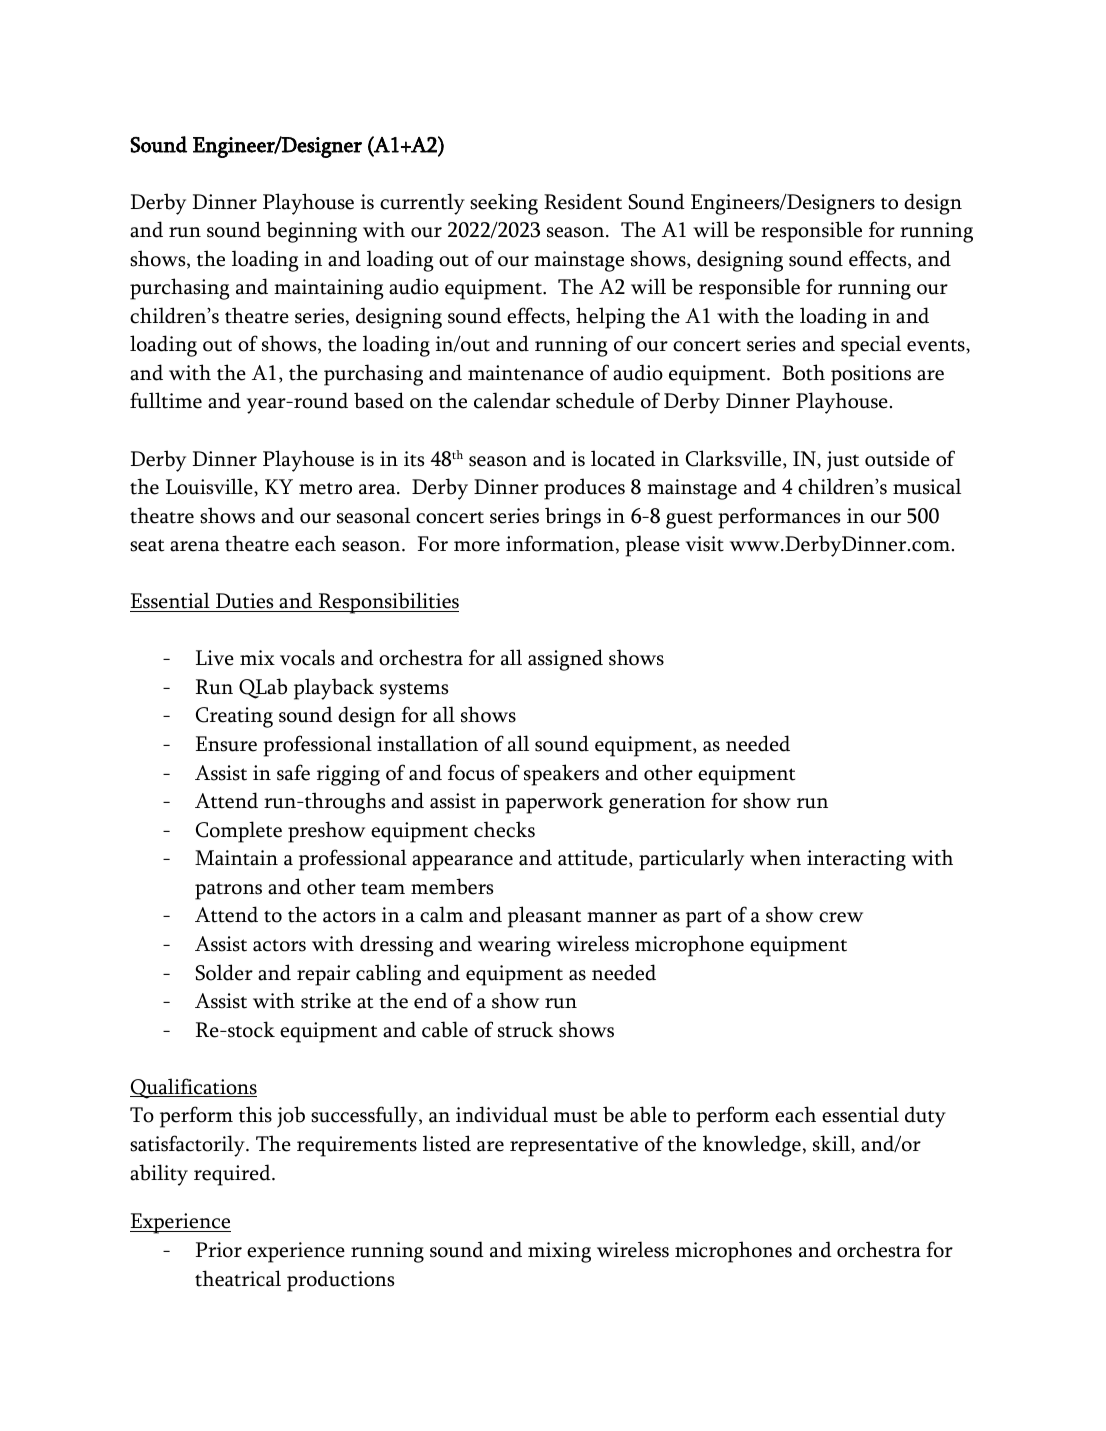  I want to click on beginning, so click(311, 232).
